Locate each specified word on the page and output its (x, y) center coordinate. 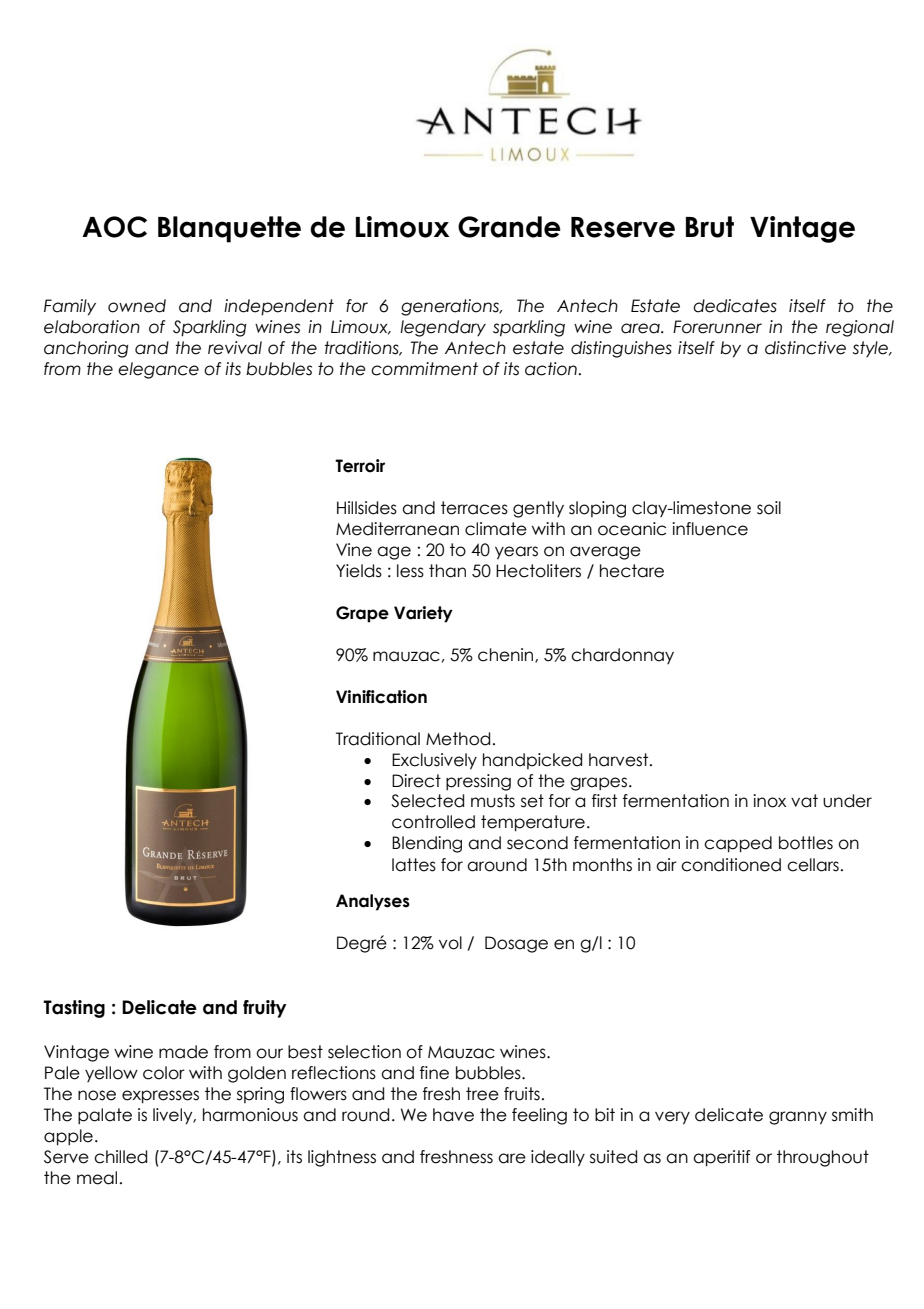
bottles (806, 843)
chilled (120, 1157)
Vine (354, 550)
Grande (509, 227)
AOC (114, 227)
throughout (823, 1158)
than (447, 571)
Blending (427, 844)
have (453, 1115)
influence (710, 529)
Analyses (373, 902)
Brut (710, 227)
